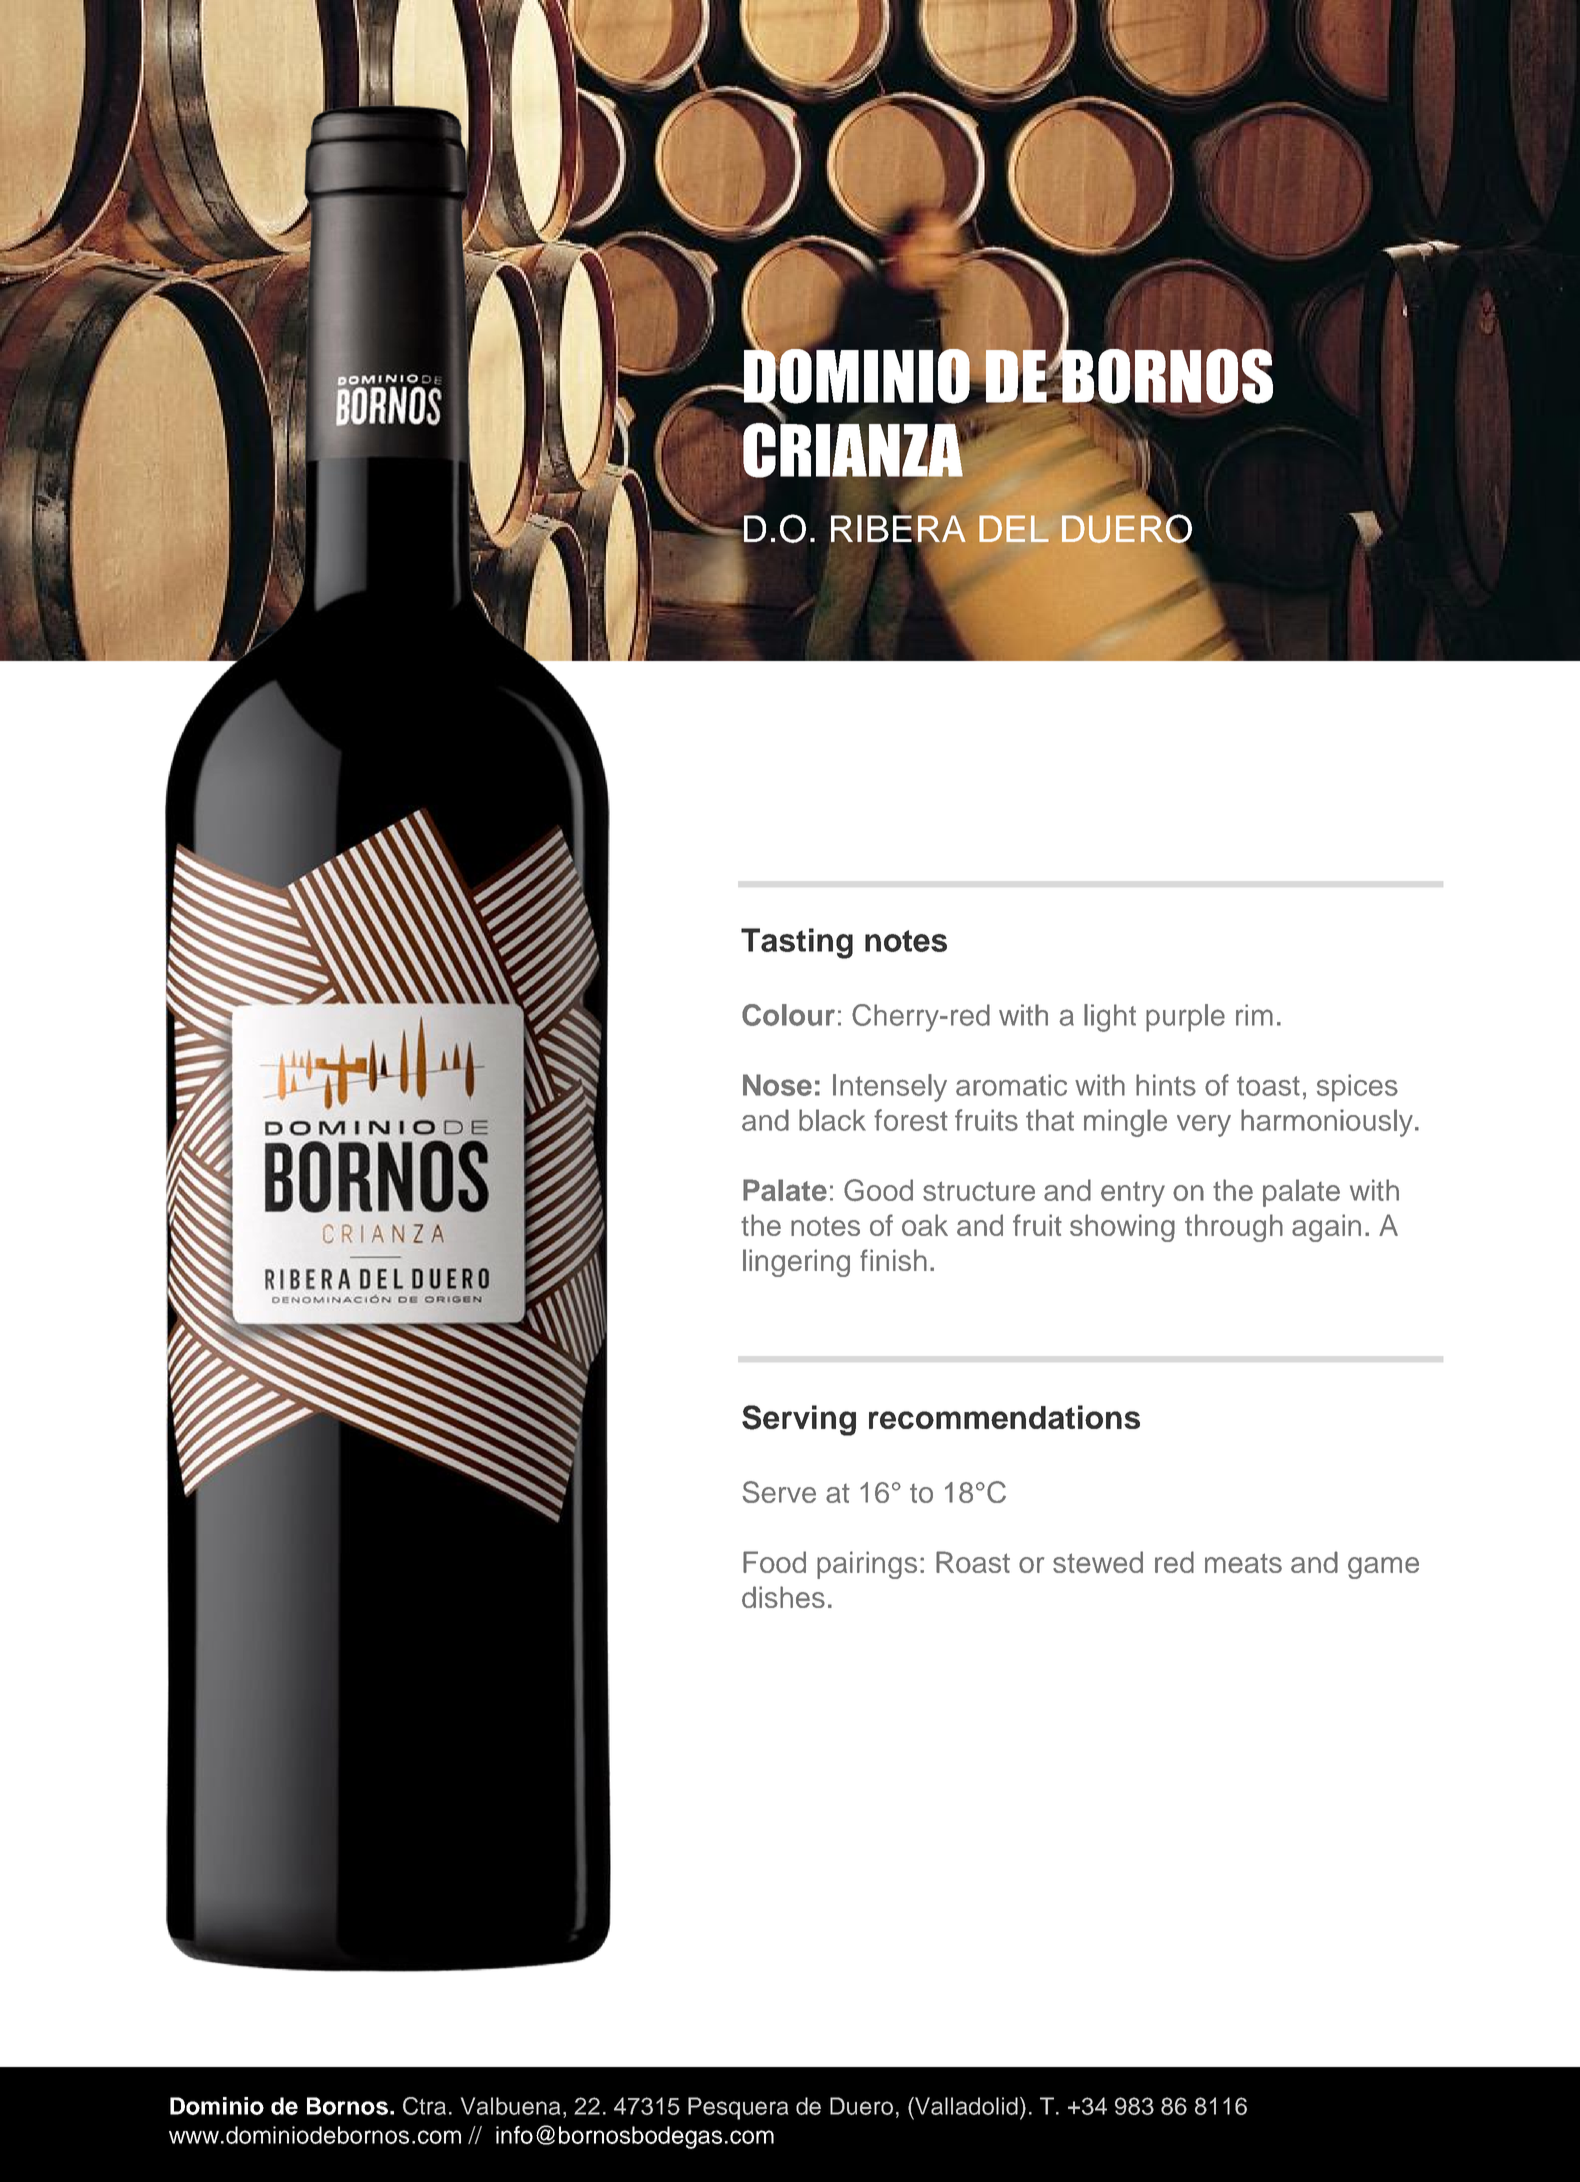  I want to click on again, so click(1326, 1228).
